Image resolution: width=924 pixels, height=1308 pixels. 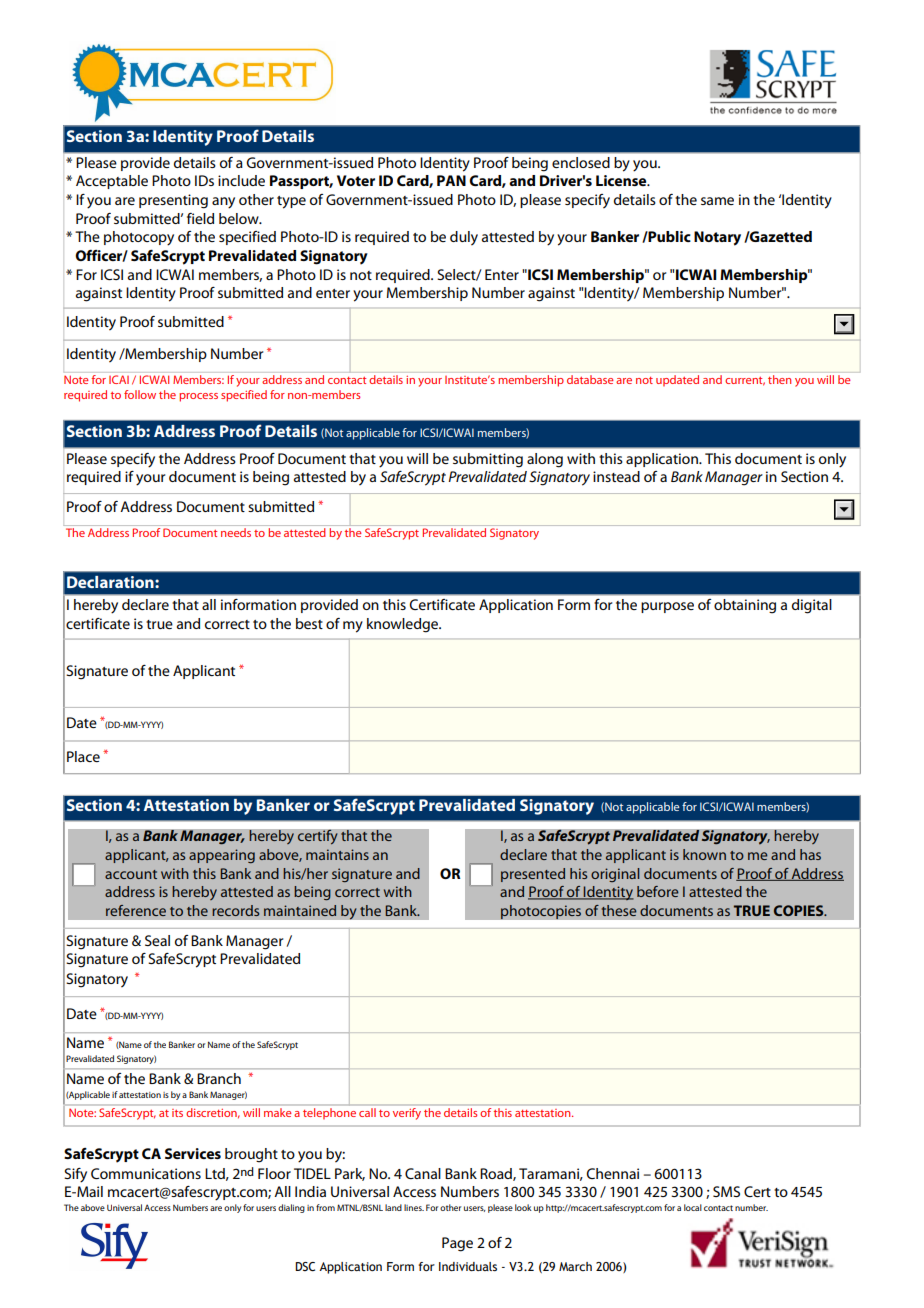 What do you see at coordinates (457, 1244) in the document?
I see `Page` at bounding box center [457, 1244].
